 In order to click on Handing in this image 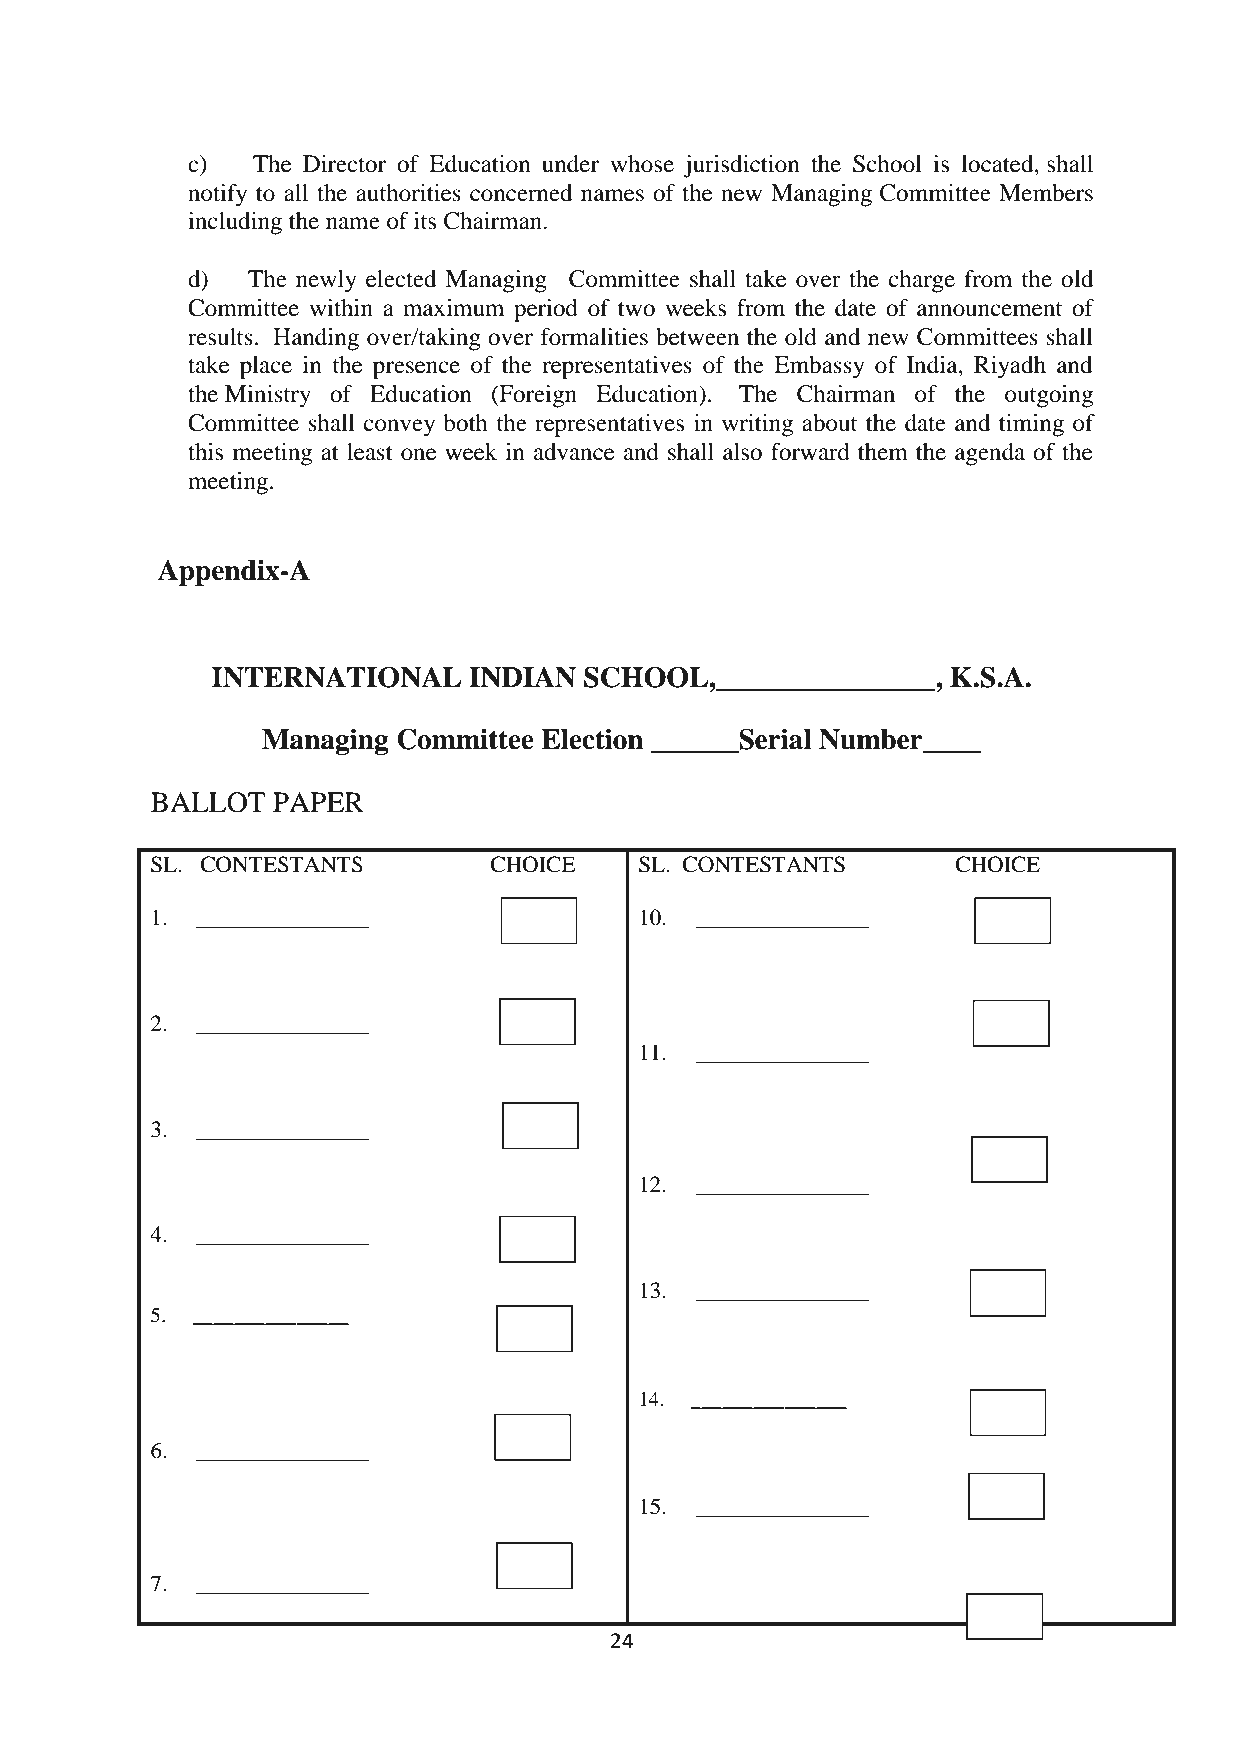, I will do `click(316, 339)`.
